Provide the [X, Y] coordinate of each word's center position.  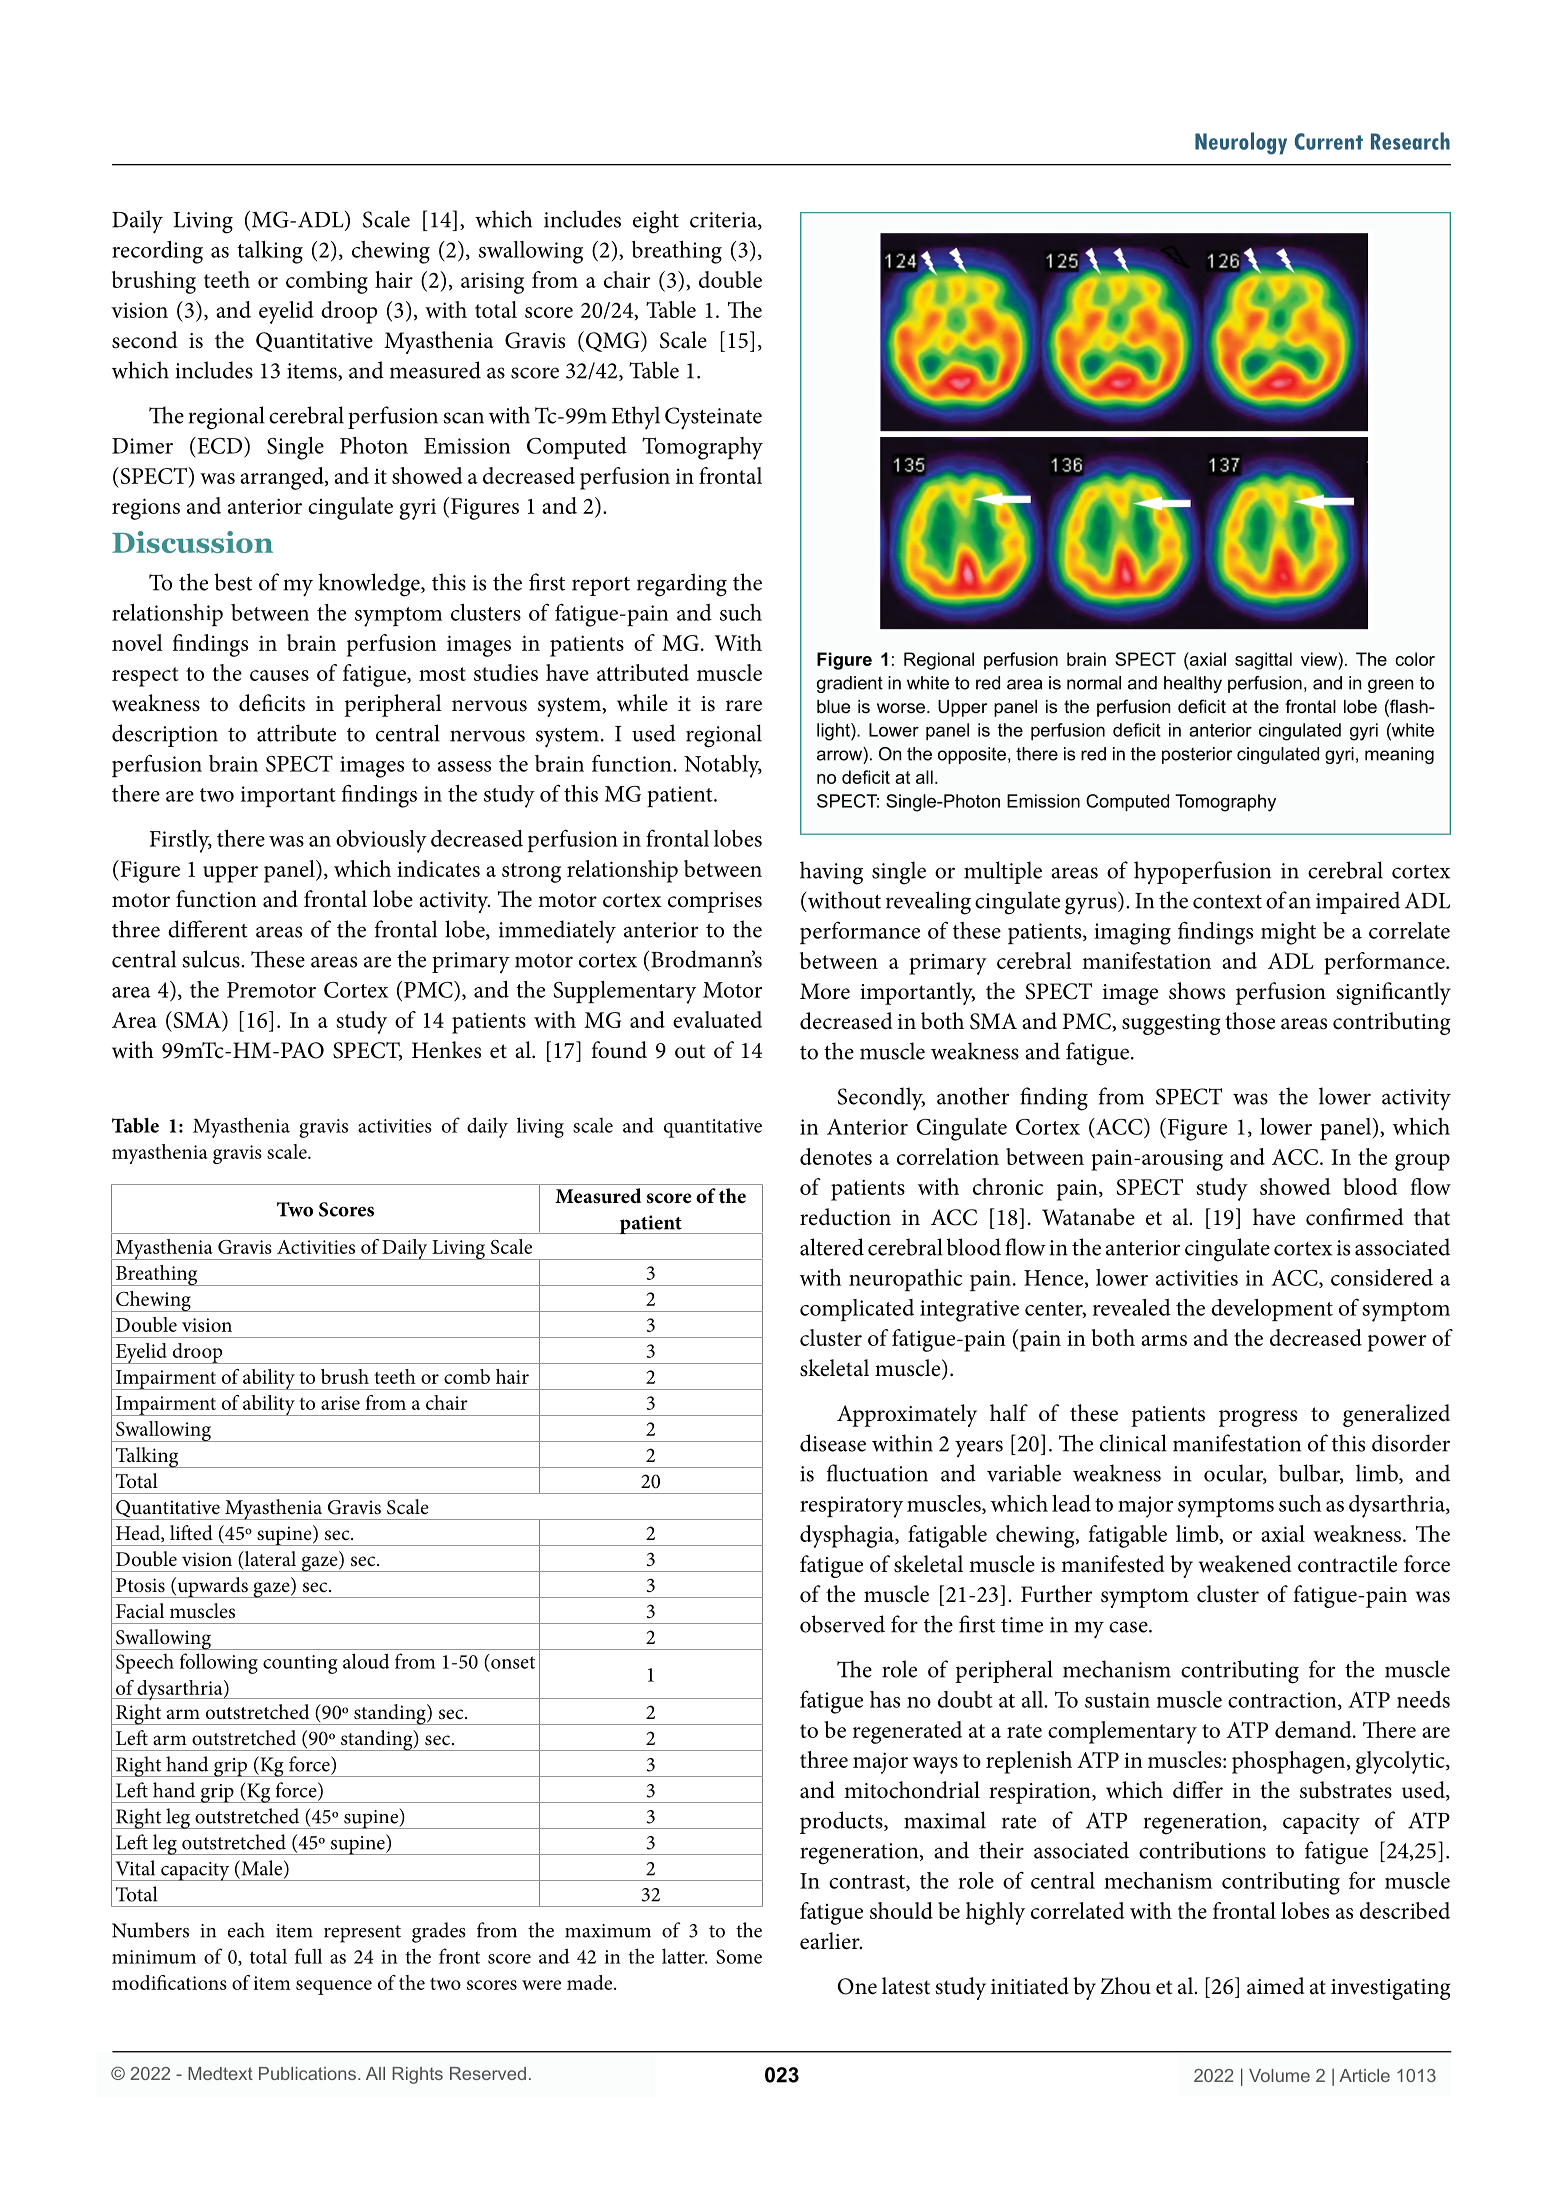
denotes [836, 1156]
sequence [334, 1987]
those [1250, 1021]
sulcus [212, 959]
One [857, 1986]
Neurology [1241, 143]
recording [157, 252]
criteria [724, 221]
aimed [1276, 1986]
